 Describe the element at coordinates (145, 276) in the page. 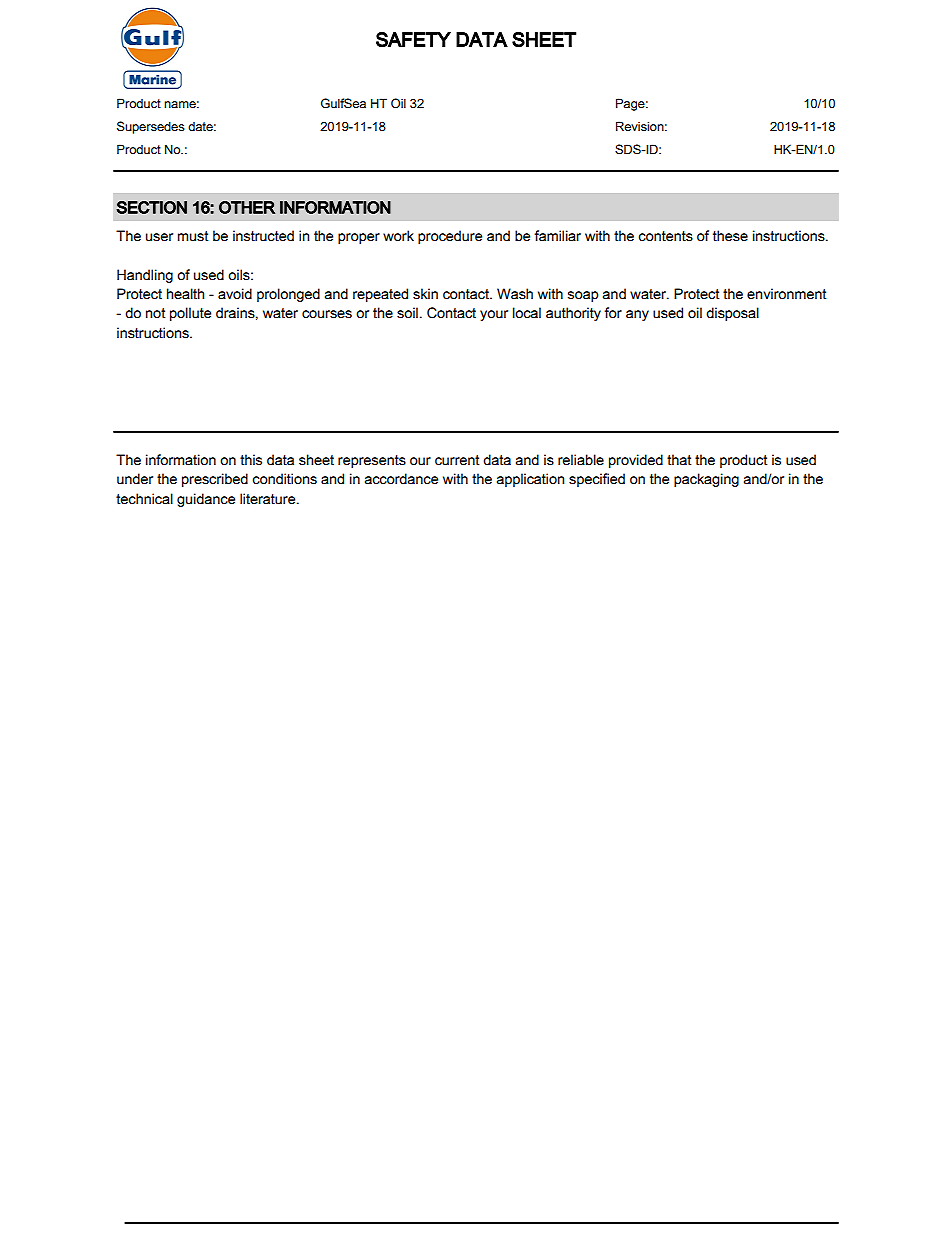

I see `Handling` at that location.
